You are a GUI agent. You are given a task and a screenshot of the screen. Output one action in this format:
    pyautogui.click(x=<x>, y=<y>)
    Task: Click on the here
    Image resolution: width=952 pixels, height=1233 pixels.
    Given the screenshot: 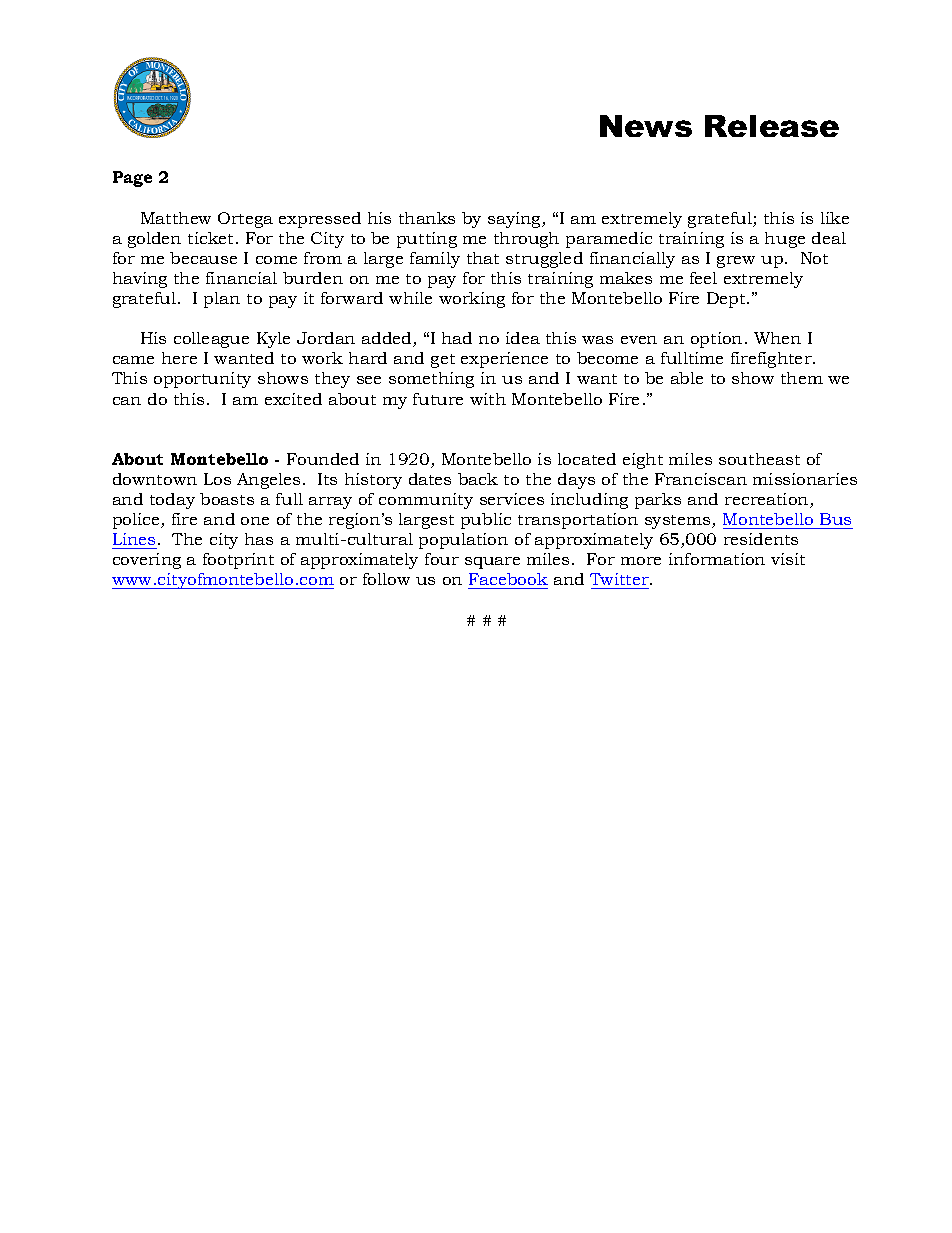 What is the action you would take?
    pyautogui.click(x=179, y=358)
